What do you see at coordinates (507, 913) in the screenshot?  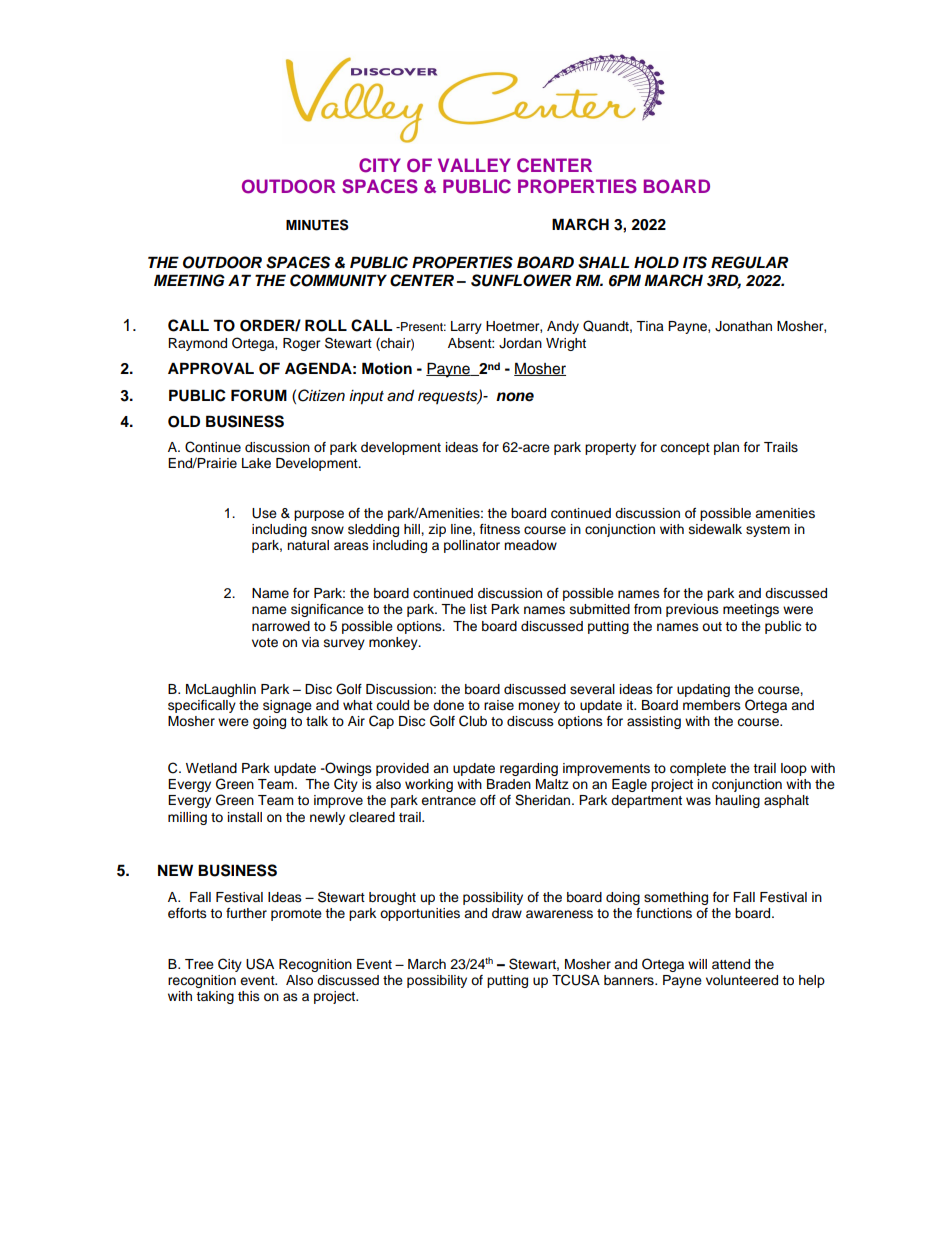 I see `draw` at bounding box center [507, 913].
